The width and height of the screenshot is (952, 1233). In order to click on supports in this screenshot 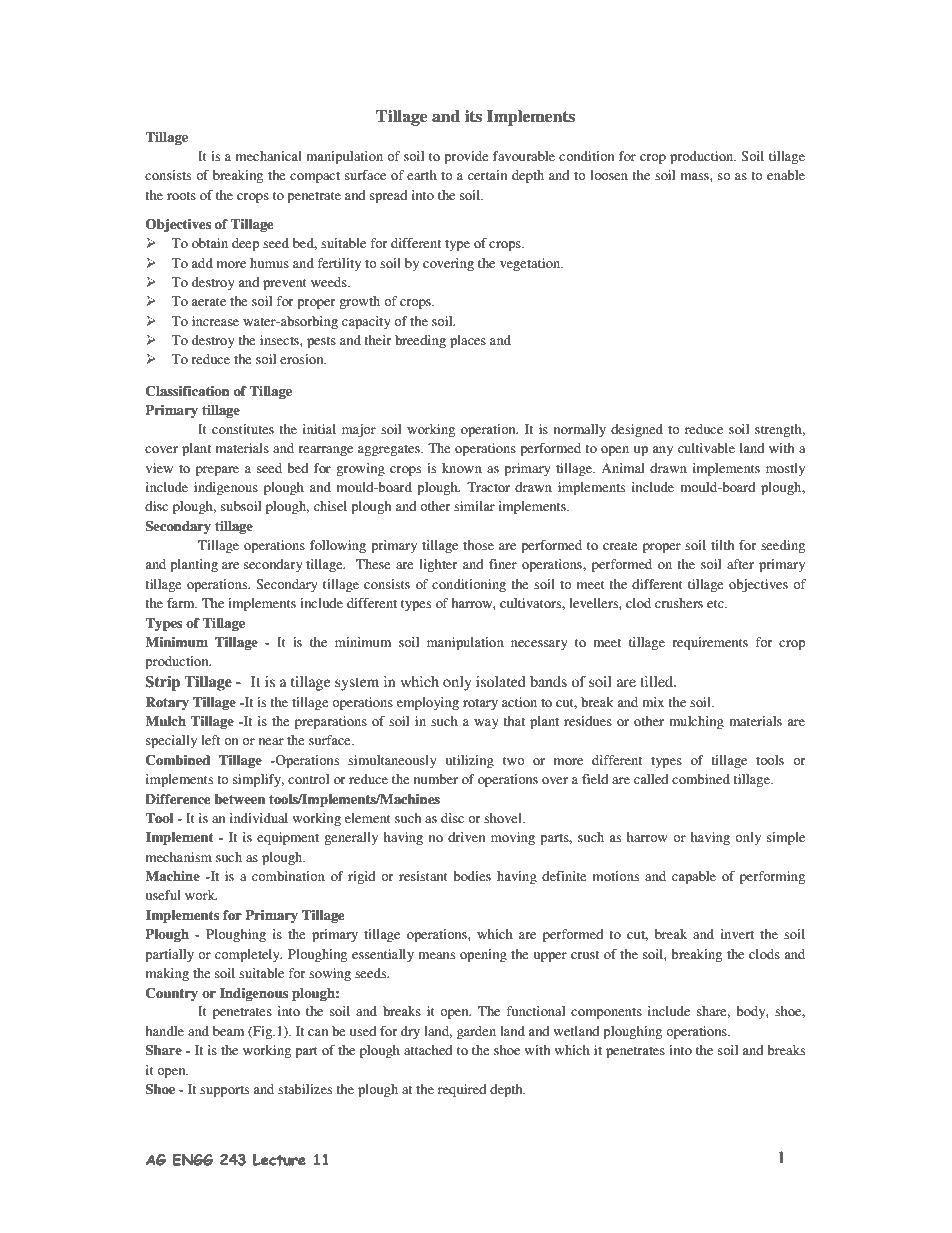, I will do `click(224, 1091)`.
